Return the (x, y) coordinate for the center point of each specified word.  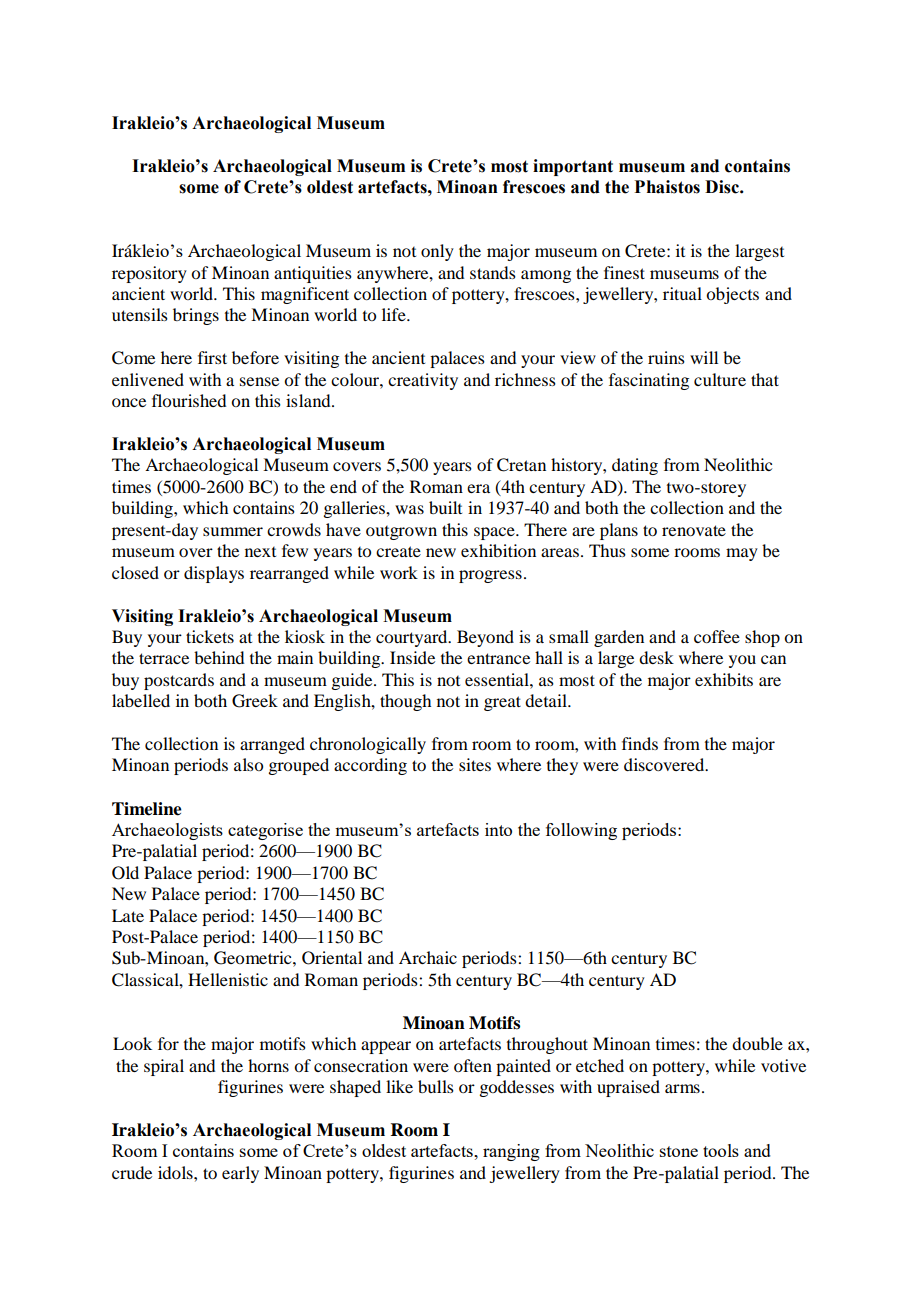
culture (720, 379)
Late (128, 915)
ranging (511, 1152)
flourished (189, 400)
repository (149, 274)
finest (624, 272)
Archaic (428, 957)
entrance (498, 658)
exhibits (724, 679)
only (437, 252)
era (478, 488)
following (581, 831)
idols (176, 1172)
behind (219, 657)
